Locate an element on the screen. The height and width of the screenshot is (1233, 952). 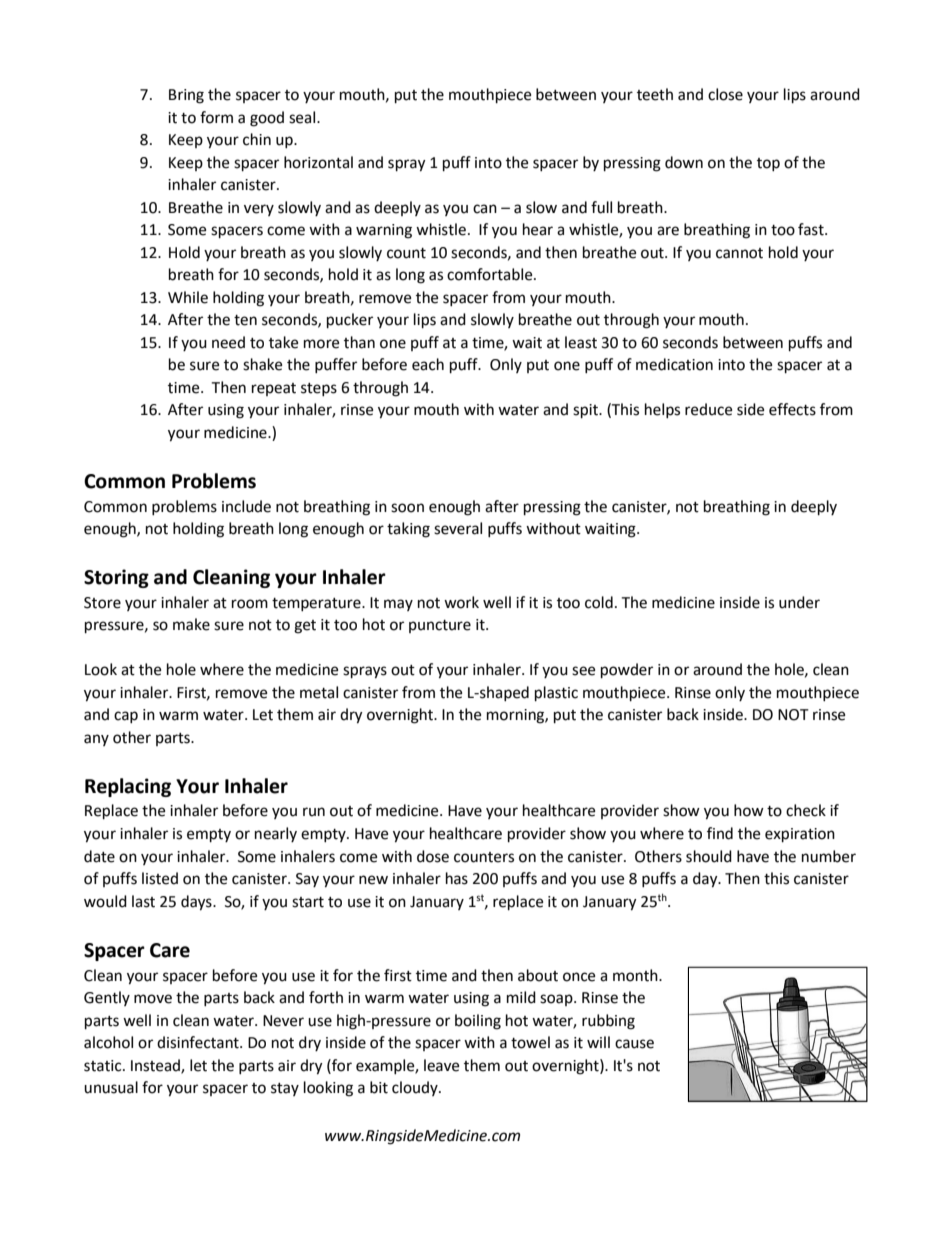
make is located at coordinates (191, 624).
